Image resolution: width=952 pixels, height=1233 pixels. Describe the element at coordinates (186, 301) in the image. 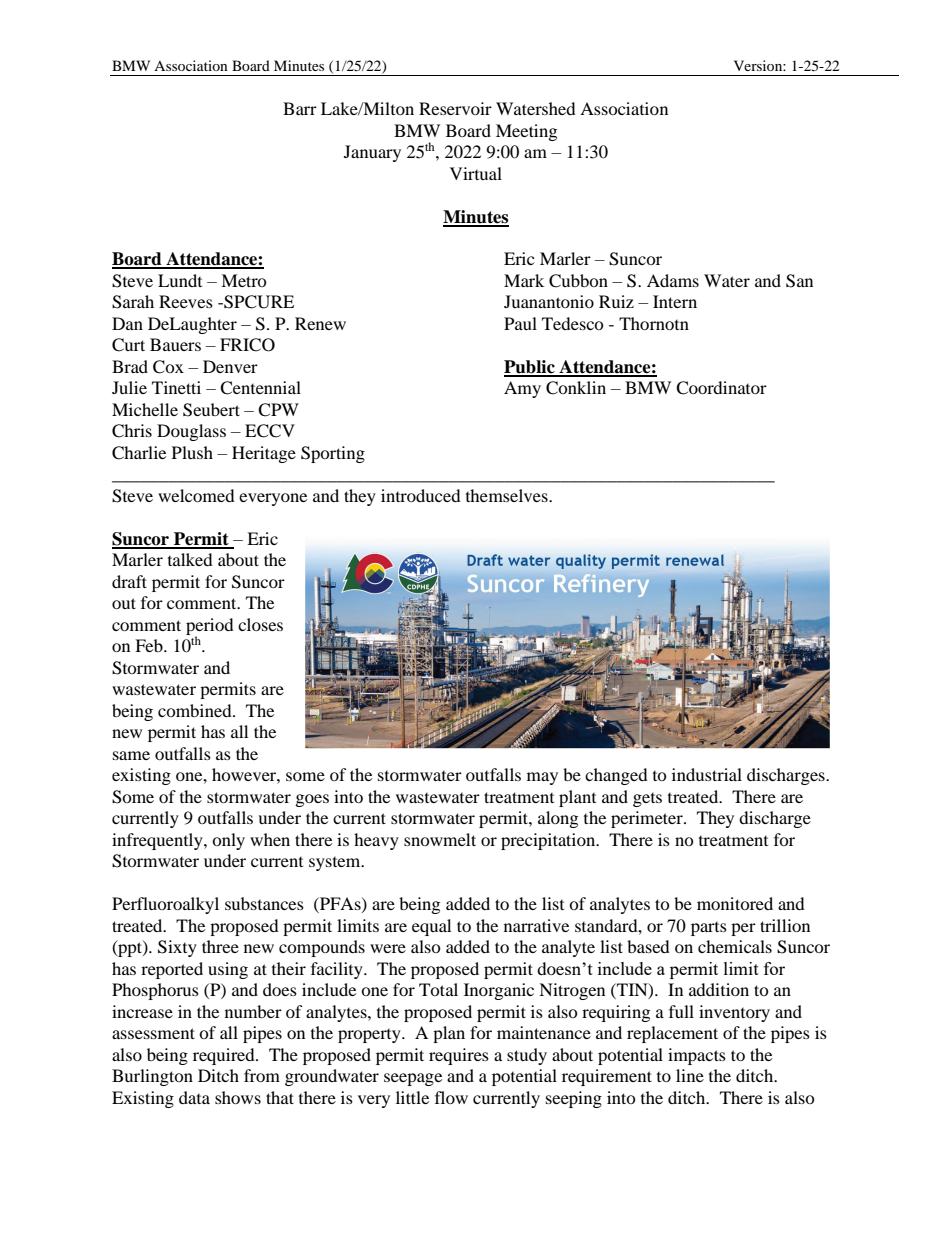

I see `Reeves` at that location.
